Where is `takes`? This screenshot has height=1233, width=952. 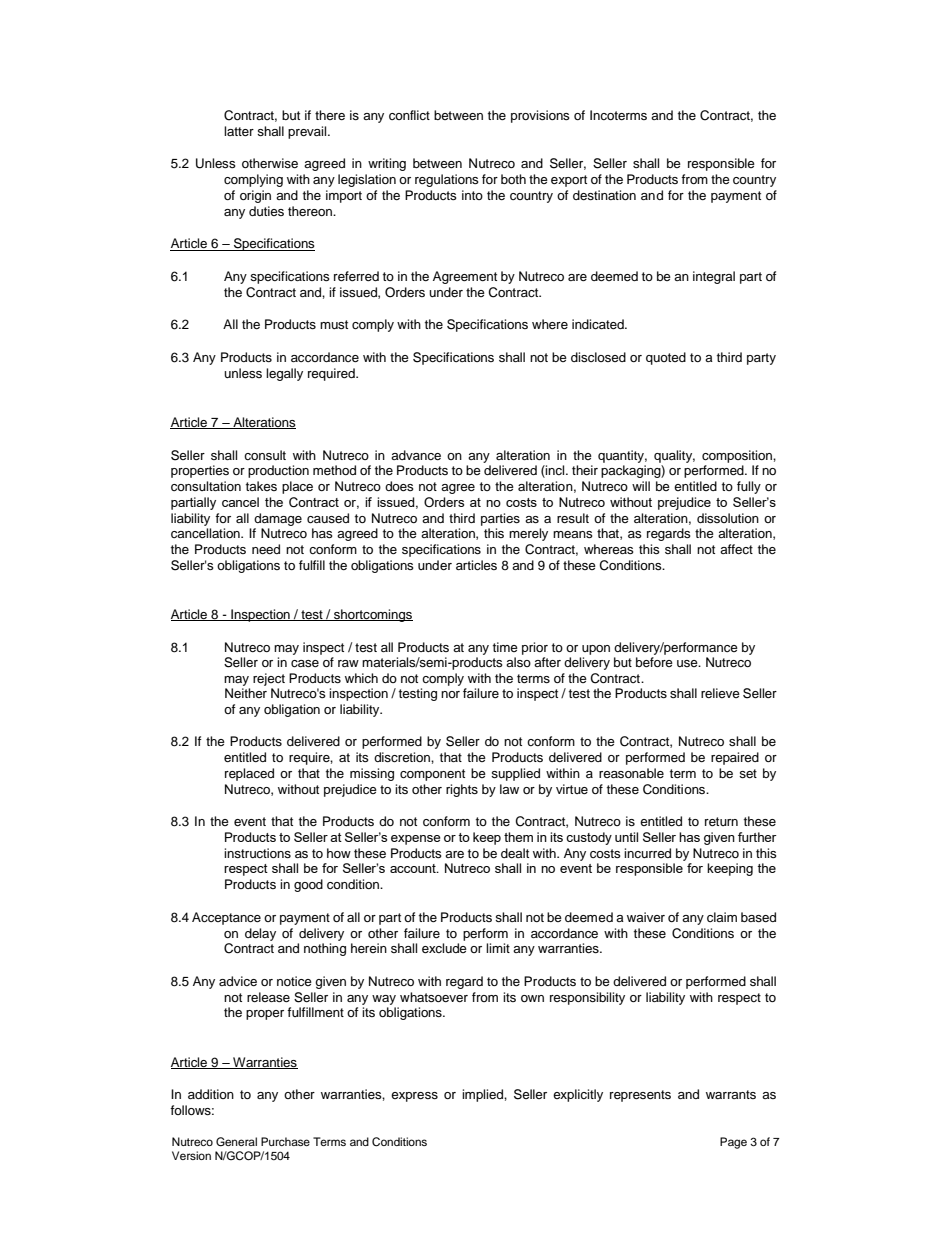 takes is located at coordinates (261, 486).
